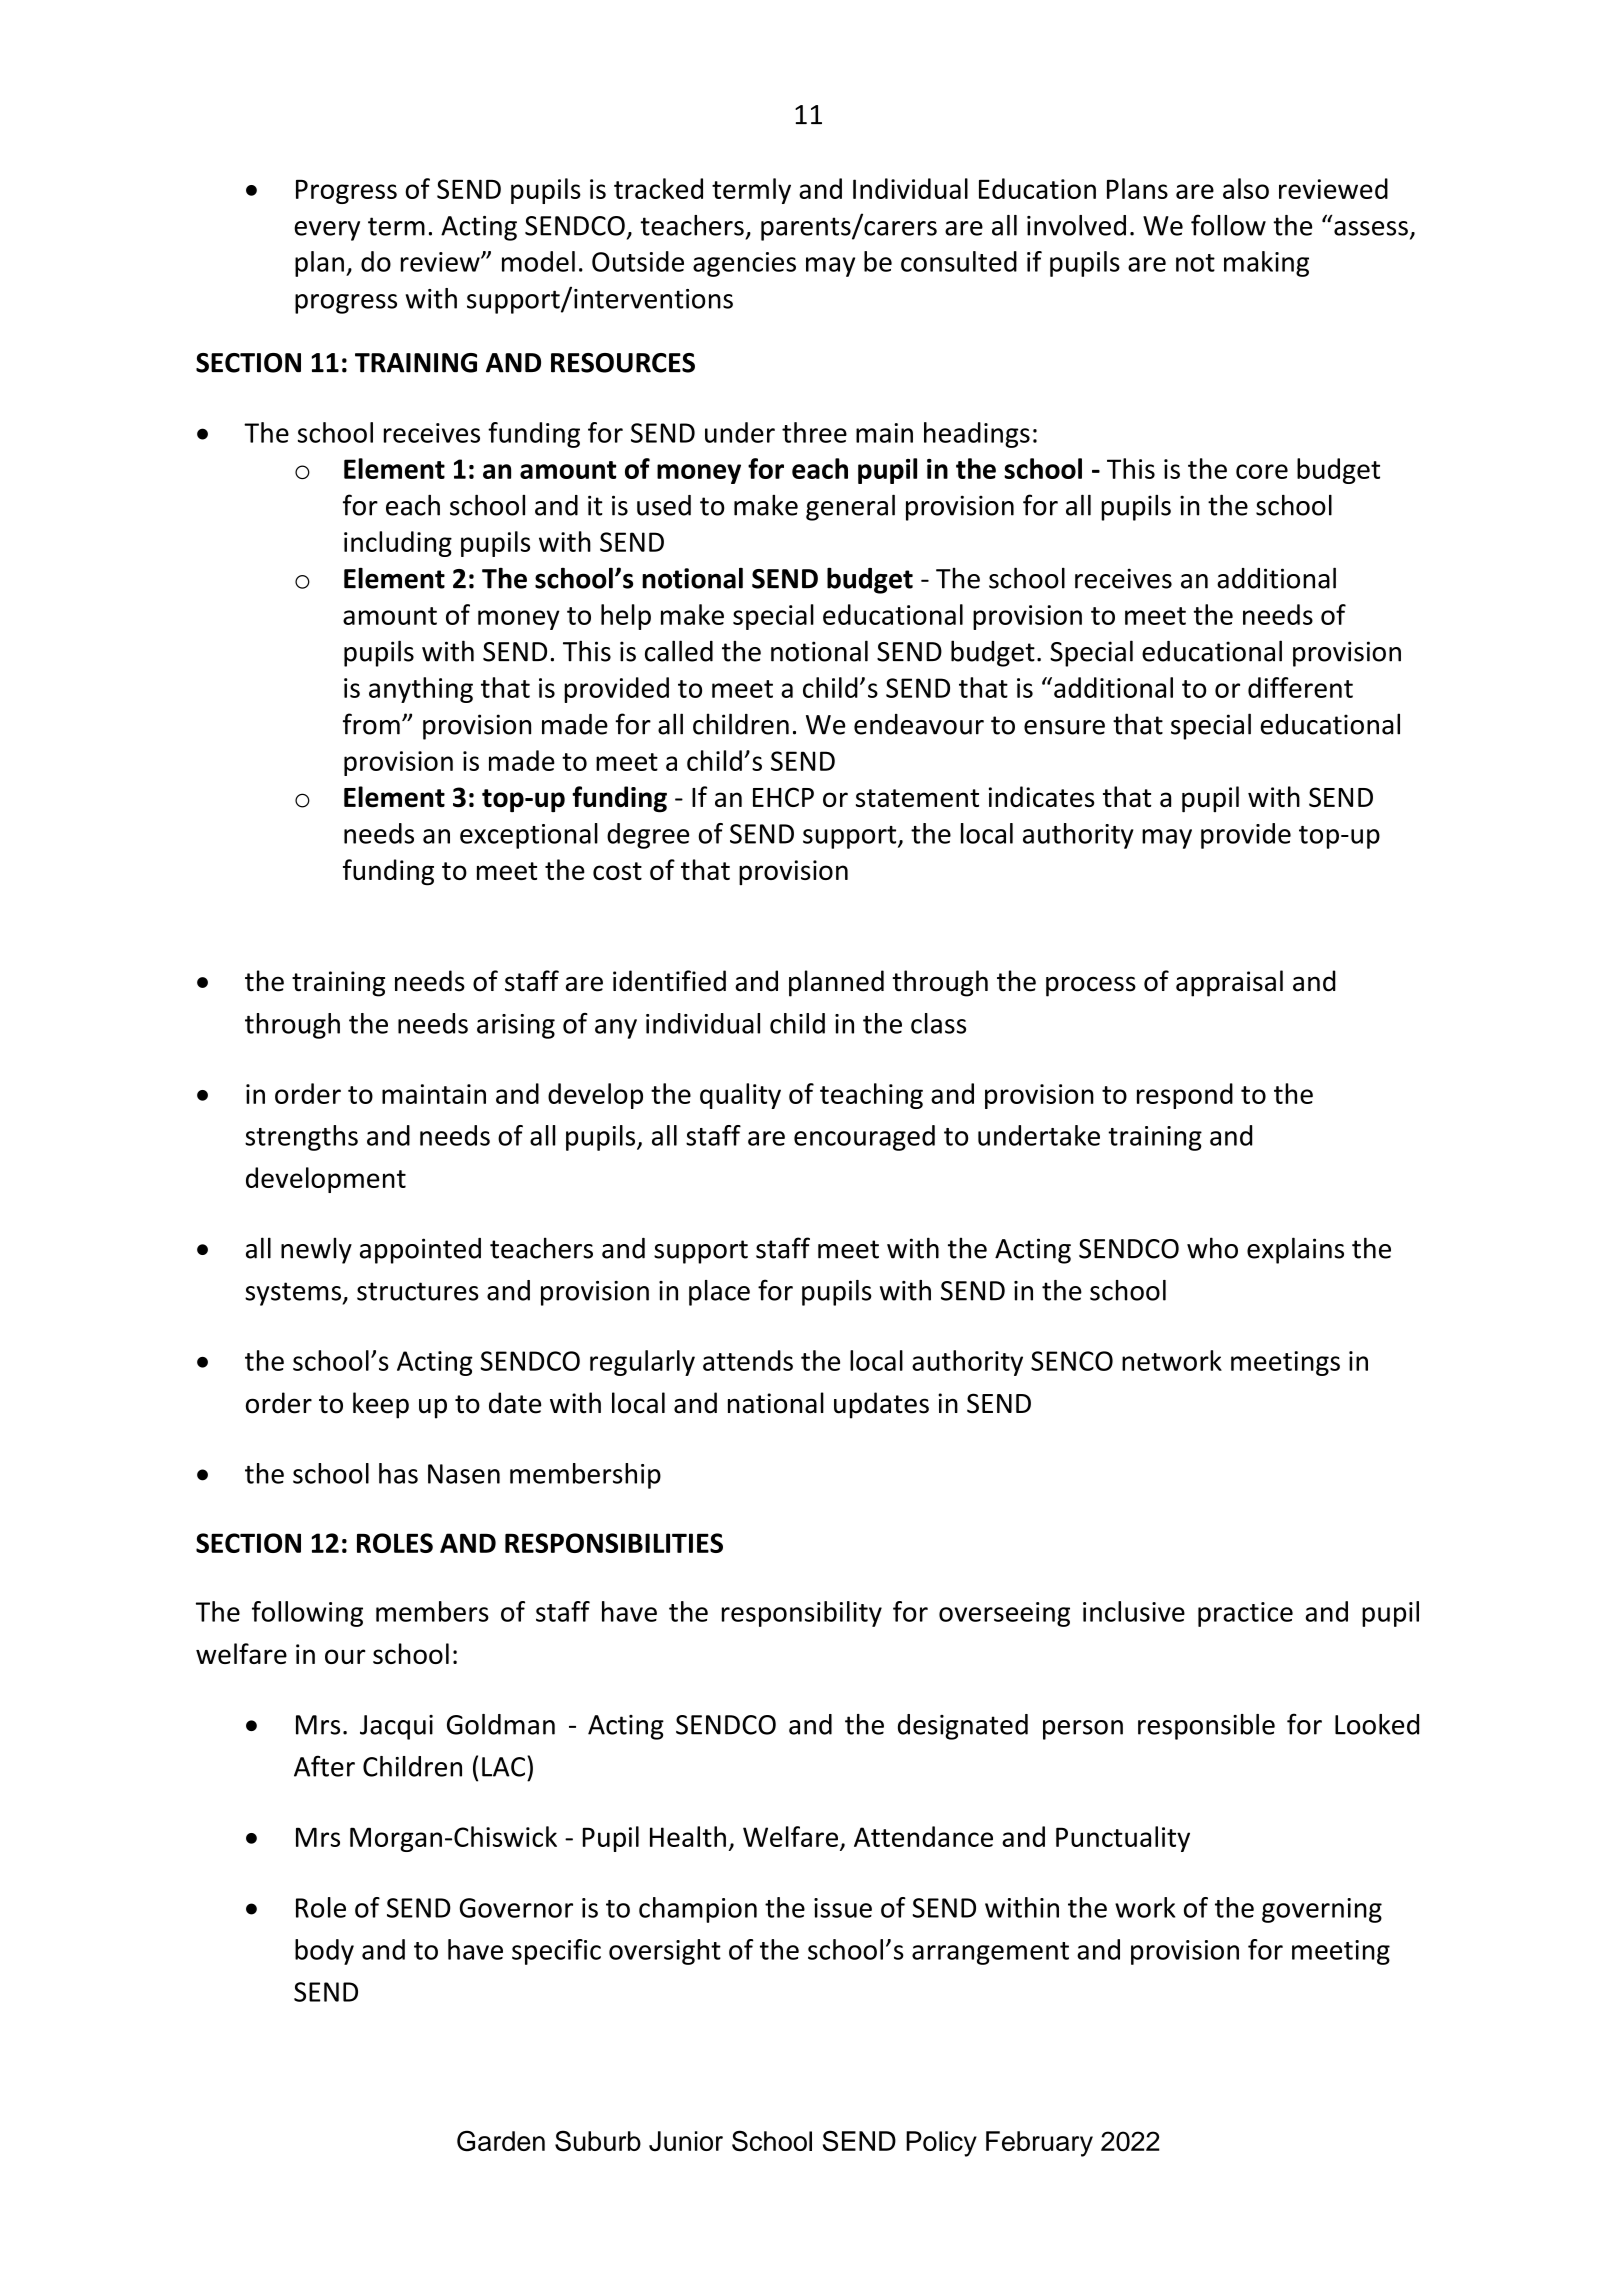 Image resolution: width=1617 pixels, height=2286 pixels. What do you see at coordinates (398, 1473) in the document?
I see `has` at bounding box center [398, 1473].
